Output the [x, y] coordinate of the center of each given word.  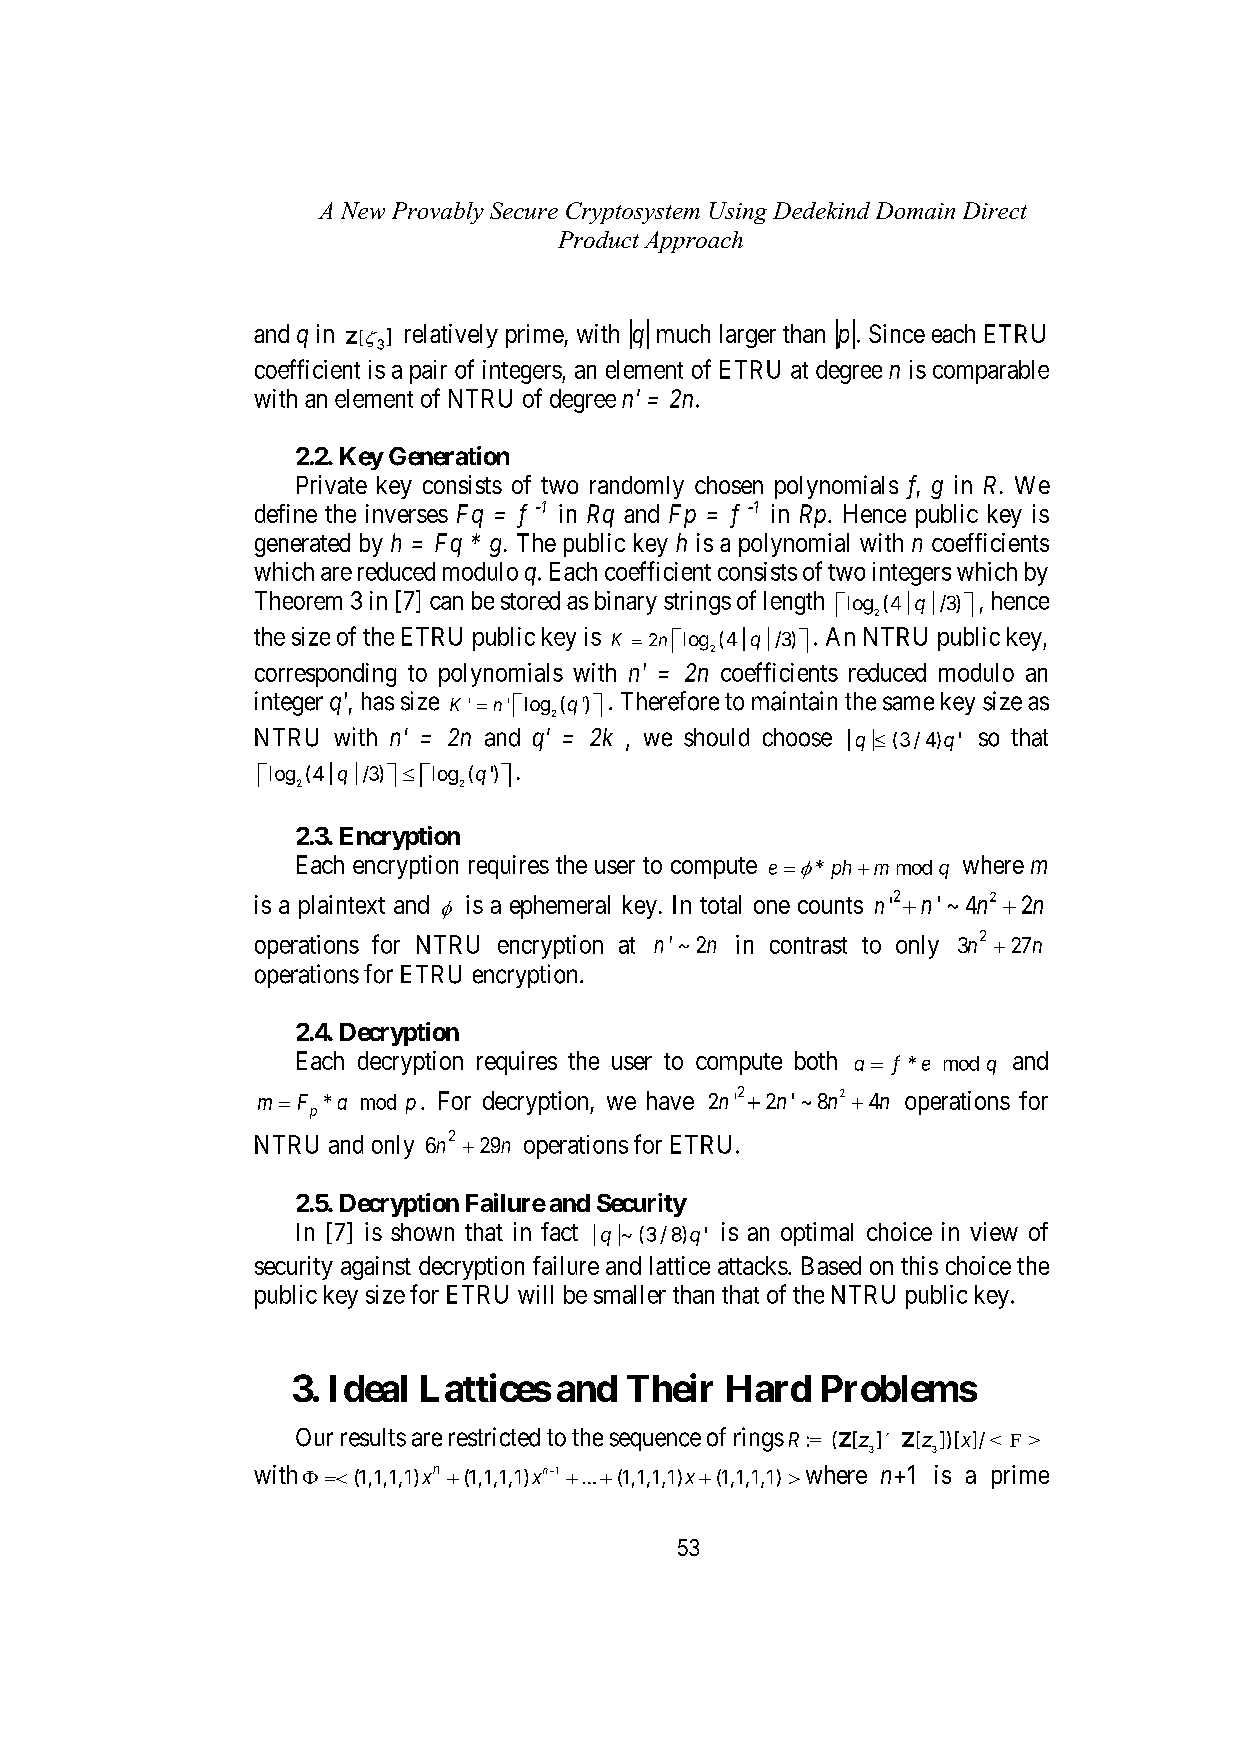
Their [670, 1388]
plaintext [342, 907]
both [816, 1060]
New [363, 210]
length [794, 603]
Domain [915, 210]
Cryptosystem [633, 213]
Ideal [368, 1388]
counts [830, 905]
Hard [769, 1388]
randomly [637, 487]
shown [422, 1232]
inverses [407, 513]
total [720, 904]
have [670, 1100]
